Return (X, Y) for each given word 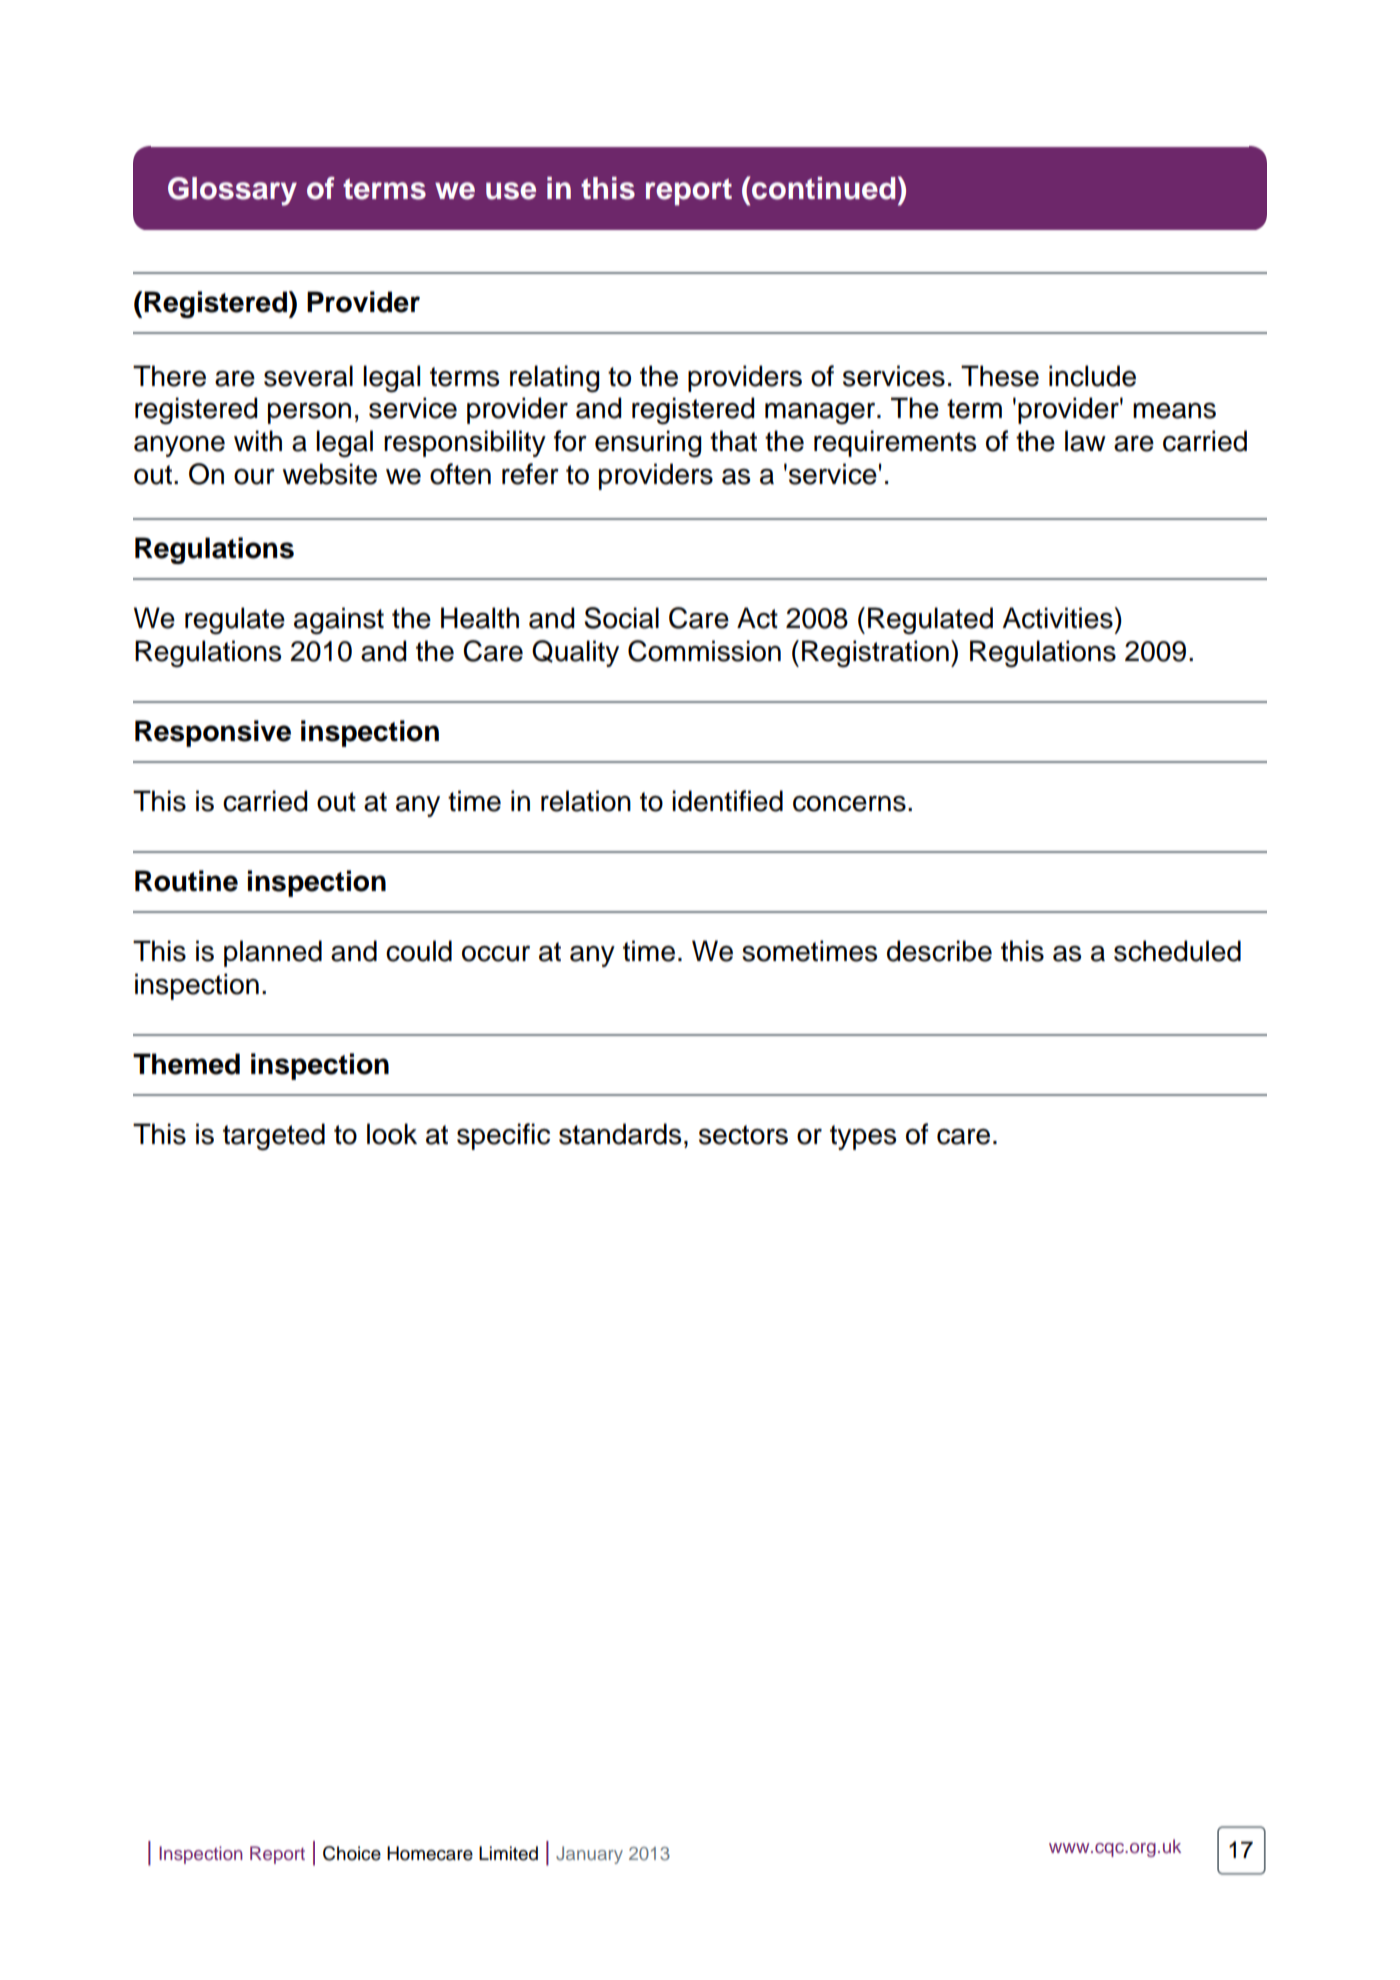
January (589, 1855)
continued (823, 188)
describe (939, 951)
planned (273, 953)
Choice (352, 1853)
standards (620, 1134)
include (1092, 376)
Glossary (232, 191)
